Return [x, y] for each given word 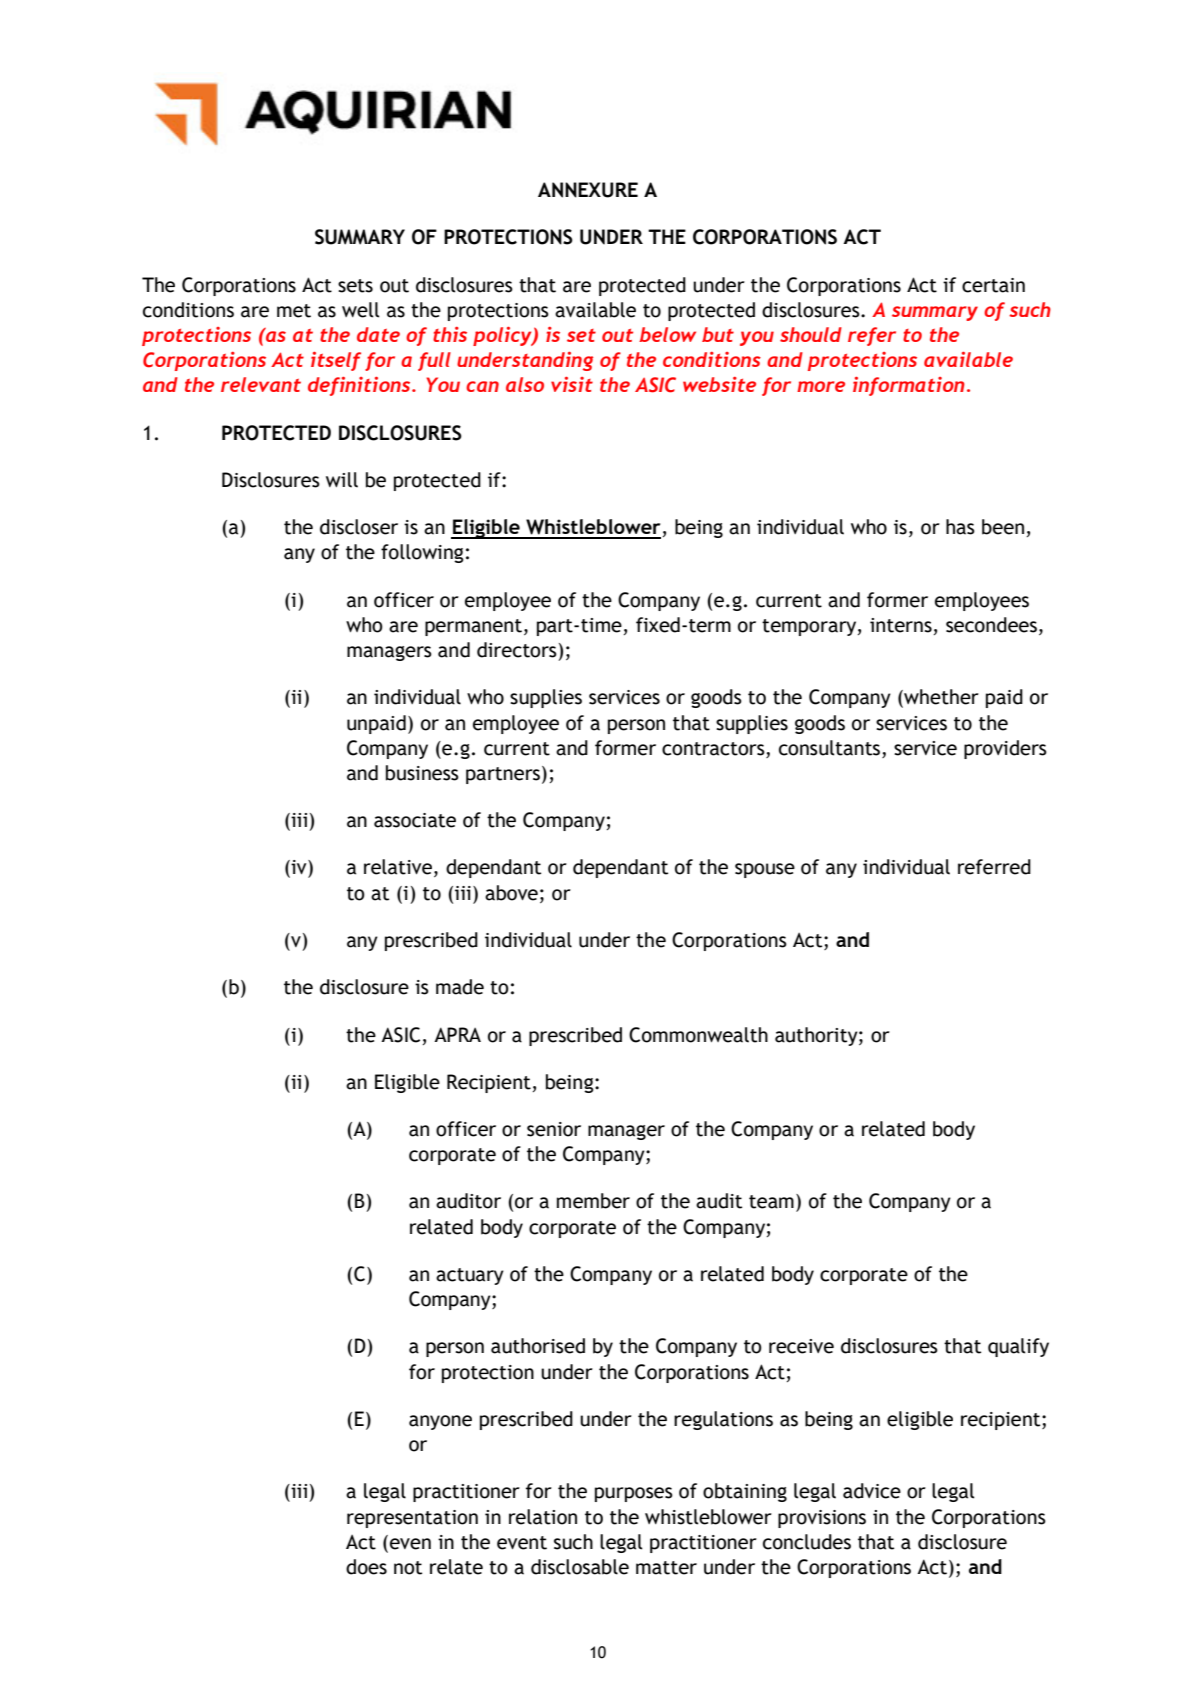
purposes [634, 1494]
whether [940, 698]
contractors [713, 749]
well [361, 310]
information [909, 386]
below [667, 334]
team [771, 1202]
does [366, 1567]
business [422, 773]
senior [554, 1129]
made [460, 987]
